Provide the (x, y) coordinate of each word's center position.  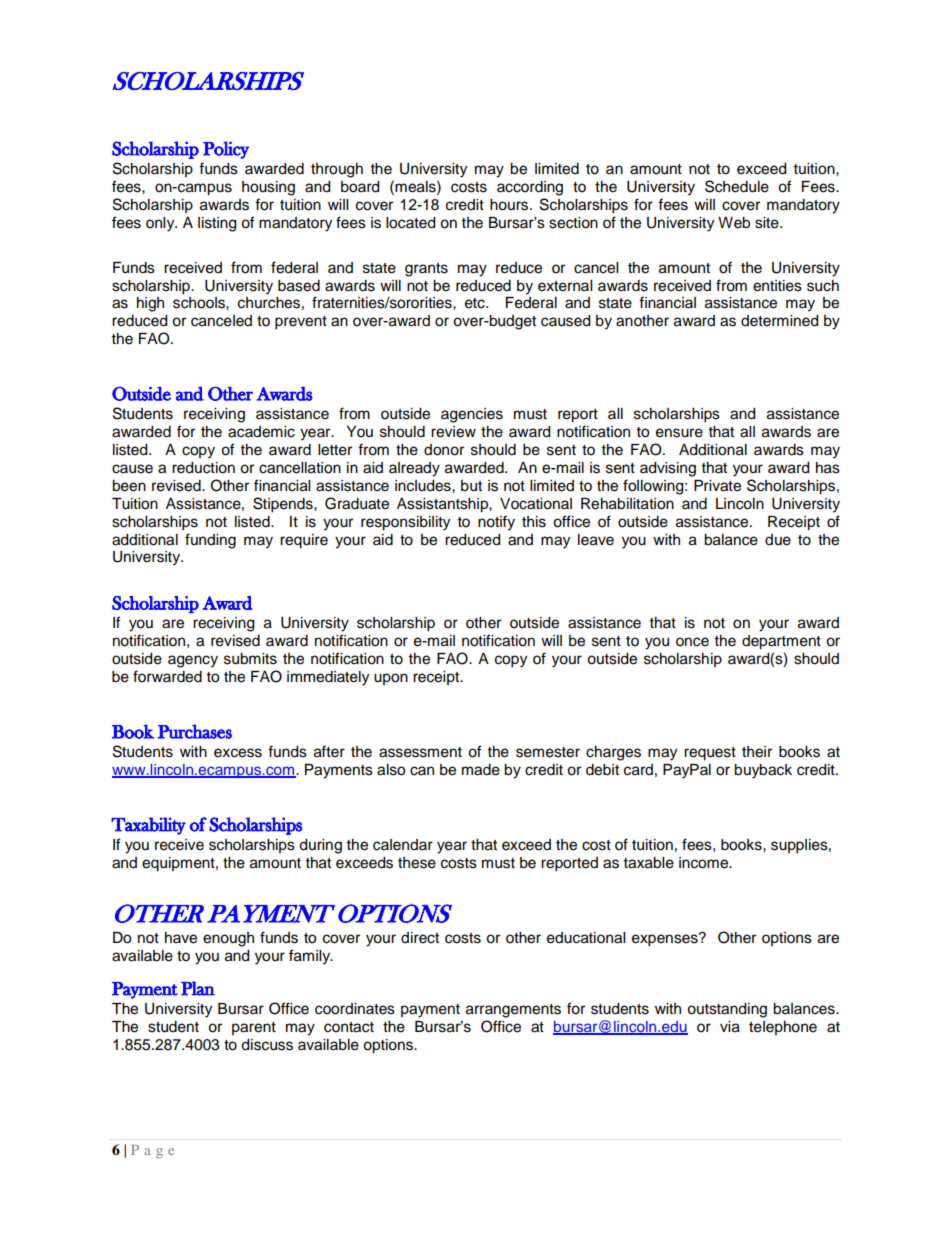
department (781, 642)
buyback (763, 771)
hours (510, 205)
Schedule (737, 186)
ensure (679, 433)
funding (210, 541)
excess (238, 753)
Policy (226, 150)
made (481, 770)
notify (496, 523)
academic (261, 432)
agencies (472, 415)
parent (254, 1028)
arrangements (513, 1011)
